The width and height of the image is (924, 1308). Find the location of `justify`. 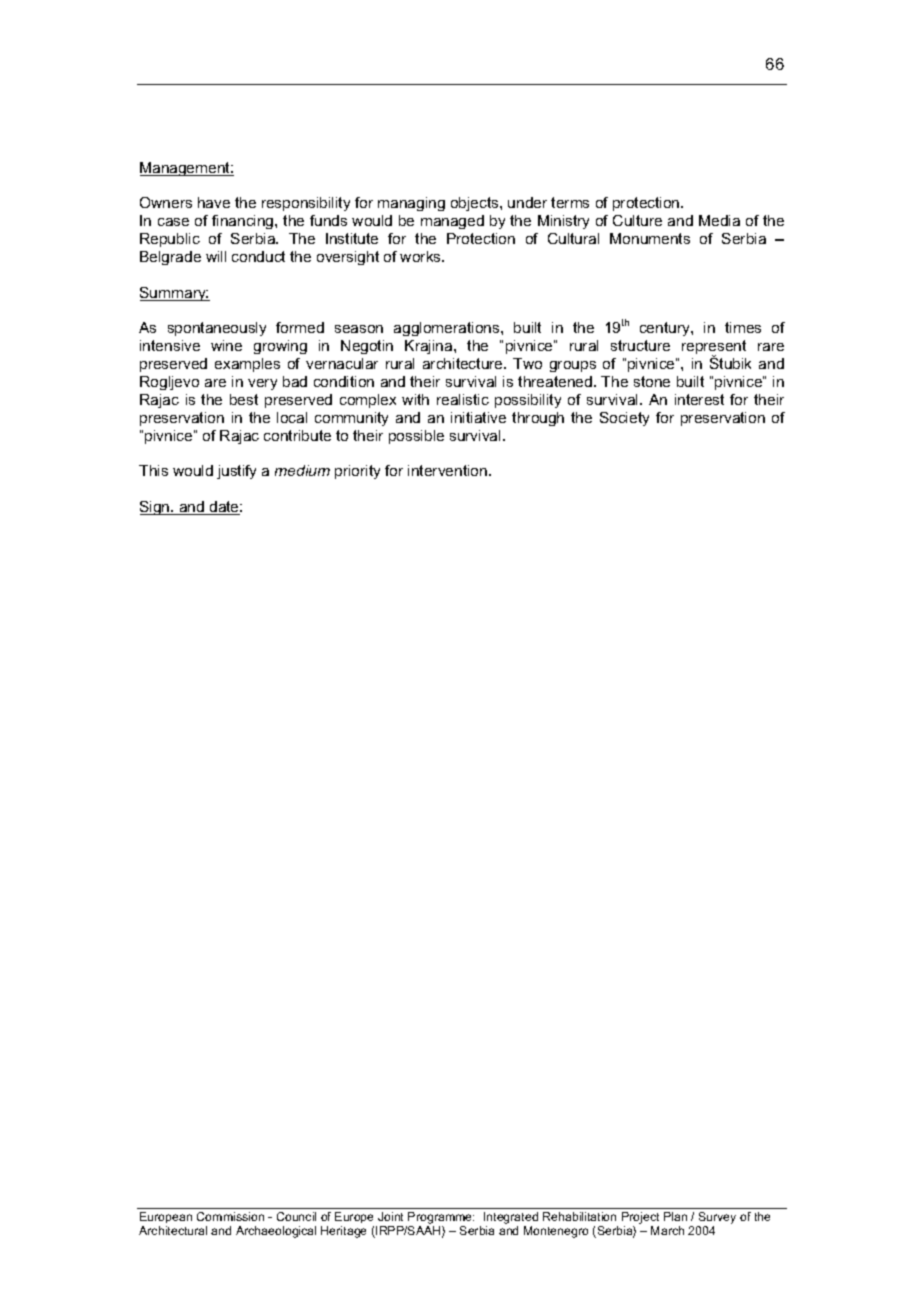

justify is located at coordinates (236, 472).
